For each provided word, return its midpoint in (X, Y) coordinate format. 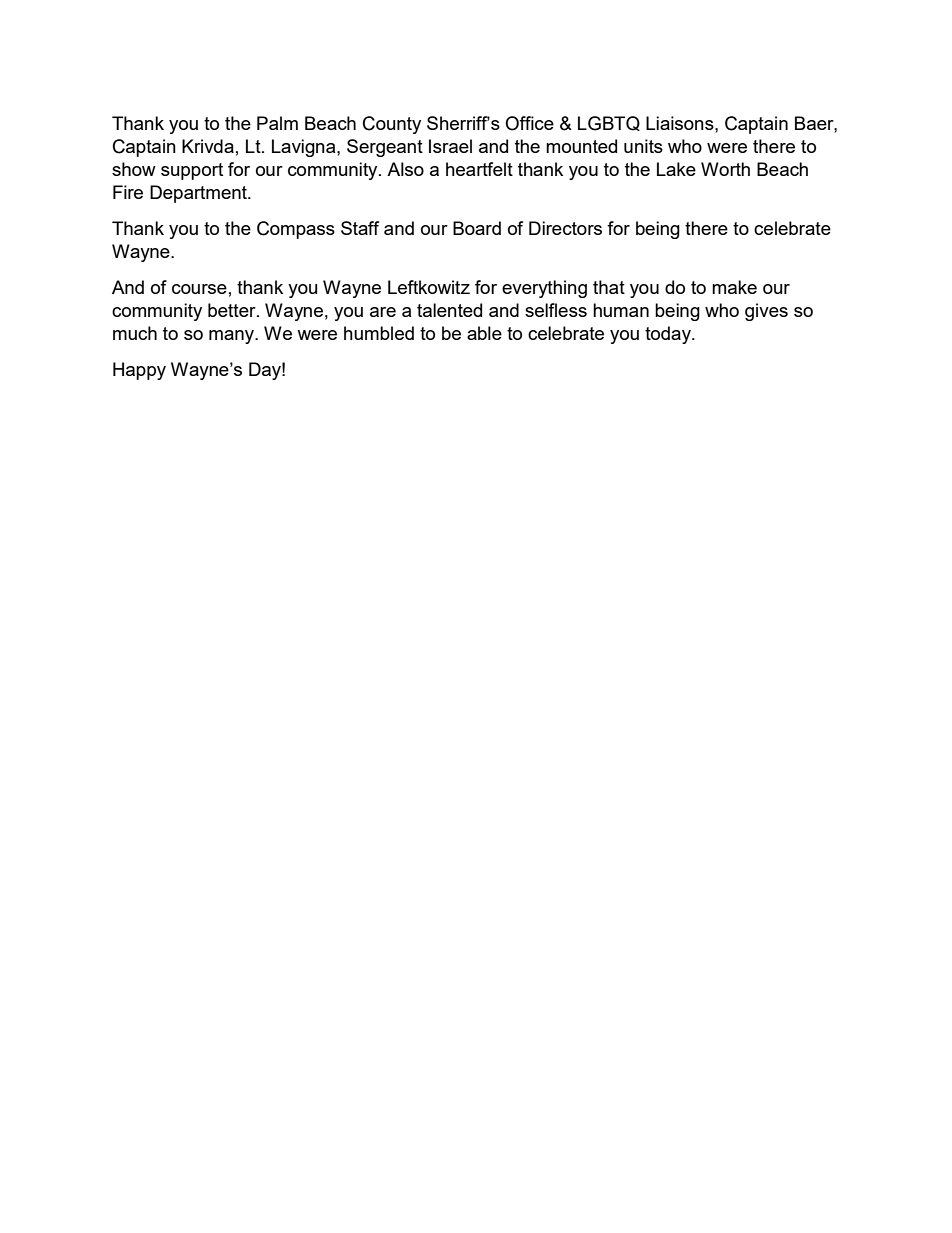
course (199, 289)
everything (544, 289)
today (669, 335)
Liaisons (681, 123)
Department (199, 194)
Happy (139, 371)
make (734, 287)
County (392, 125)
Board (477, 228)
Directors (565, 228)
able (484, 333)
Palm (277, 123)
